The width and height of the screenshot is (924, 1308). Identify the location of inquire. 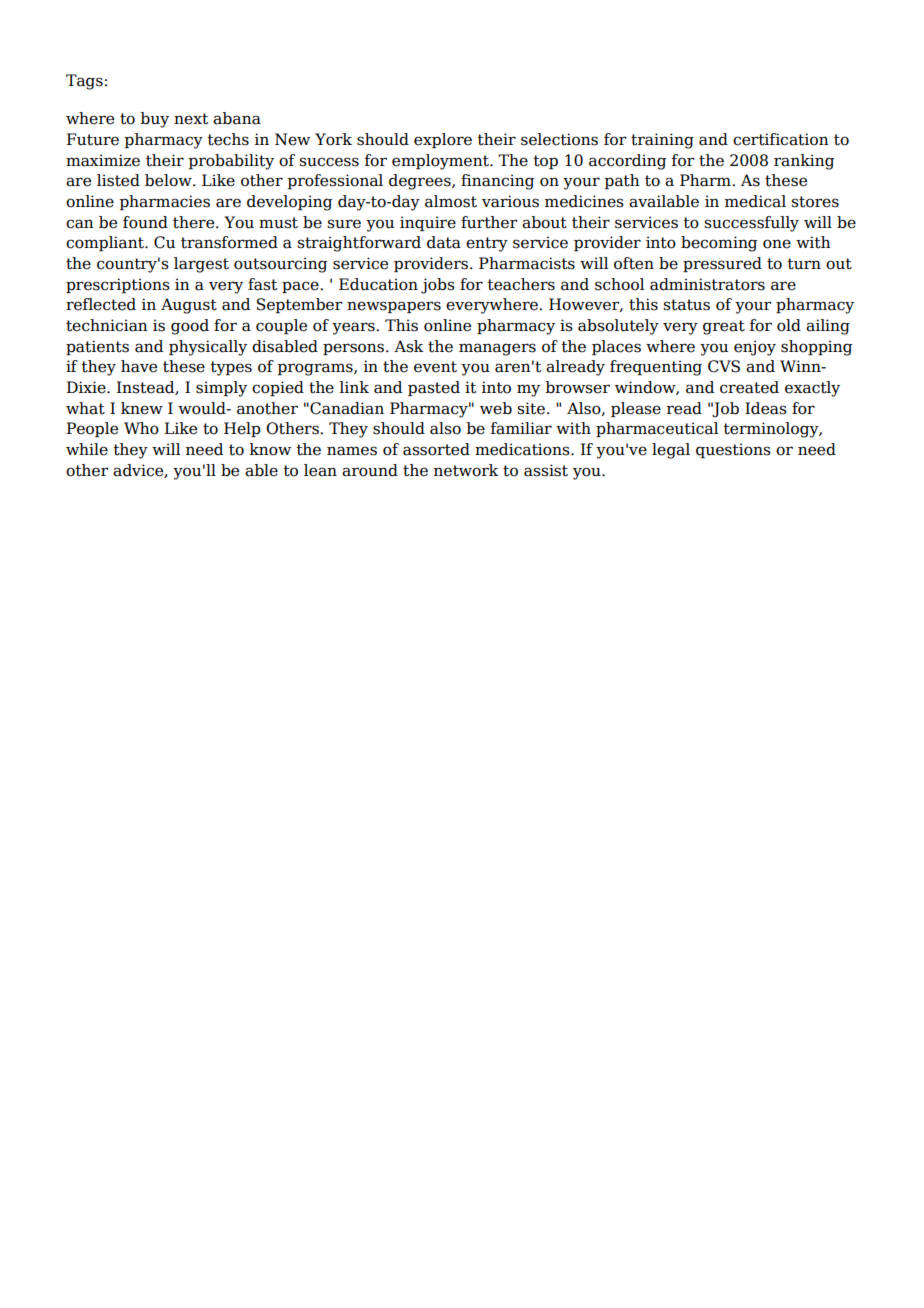
(428, 223).
